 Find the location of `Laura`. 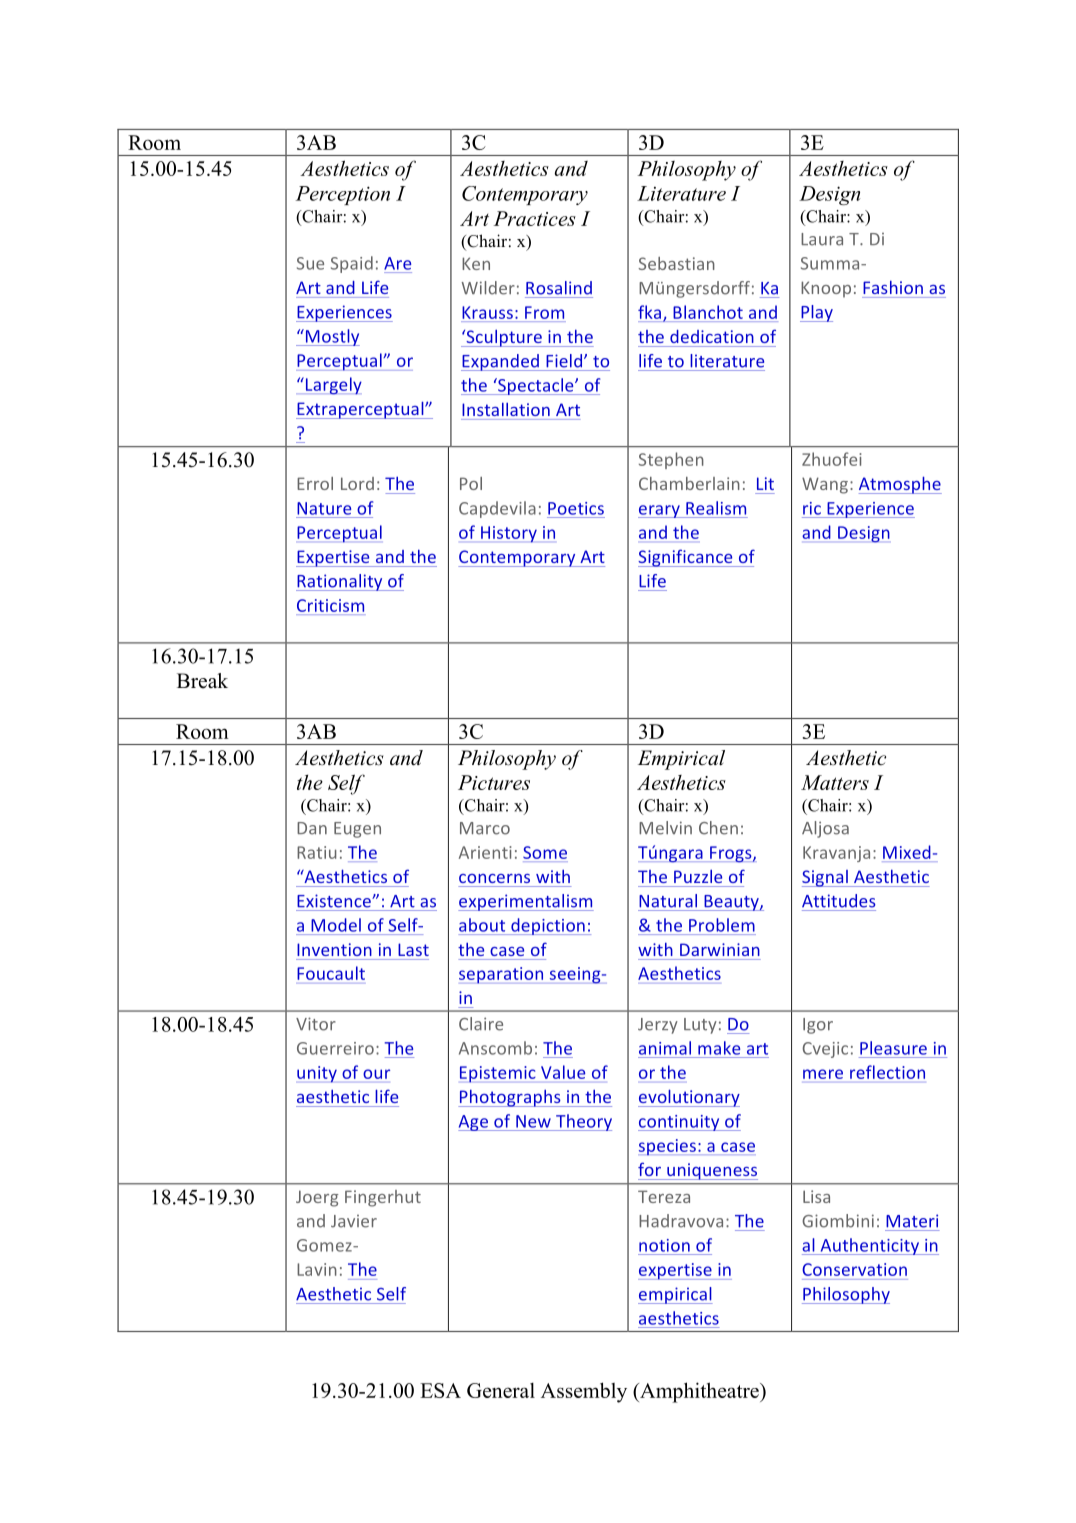

Laura is located at coordinates (822, 239).
